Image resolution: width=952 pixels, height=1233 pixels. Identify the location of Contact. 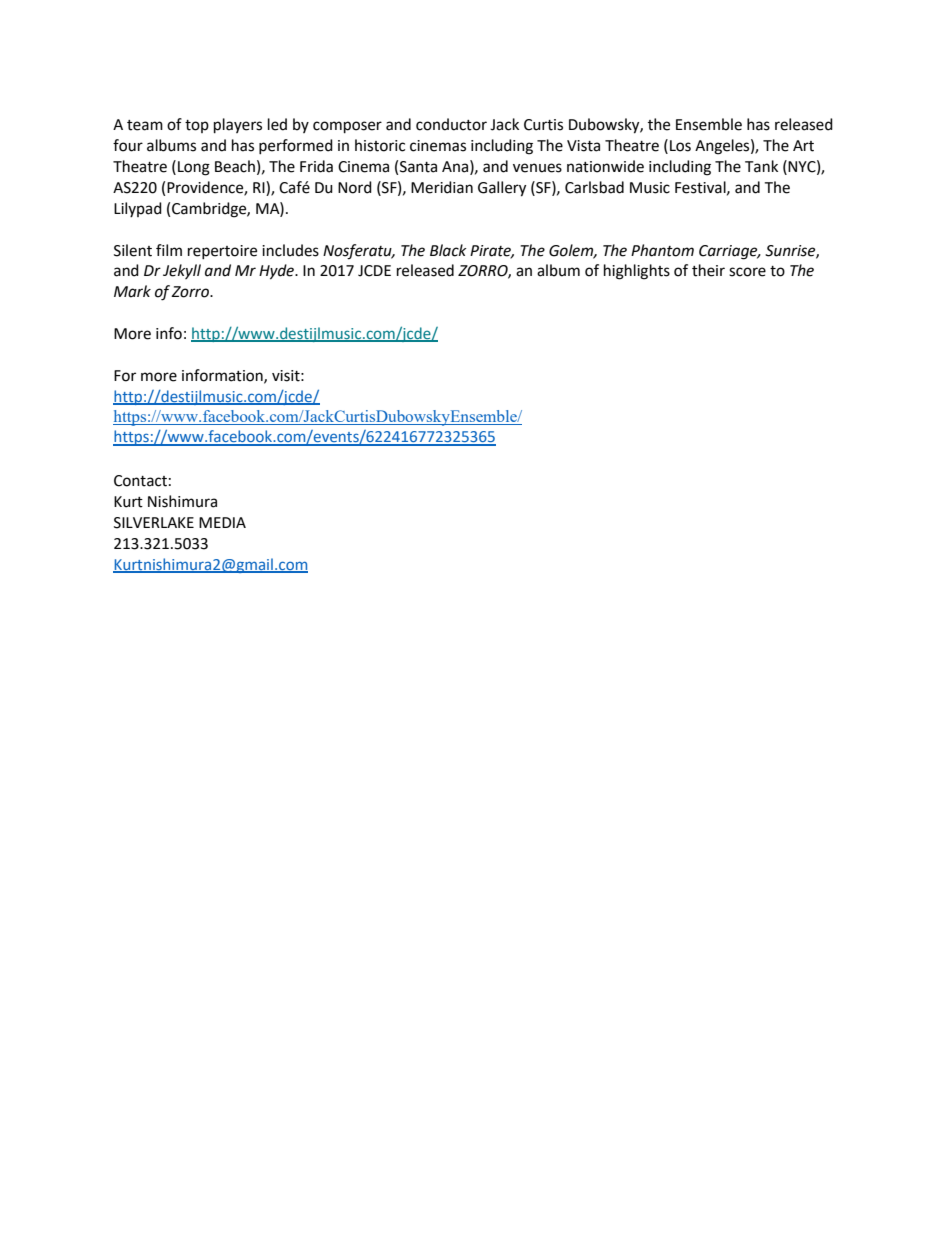
(140, 481).
